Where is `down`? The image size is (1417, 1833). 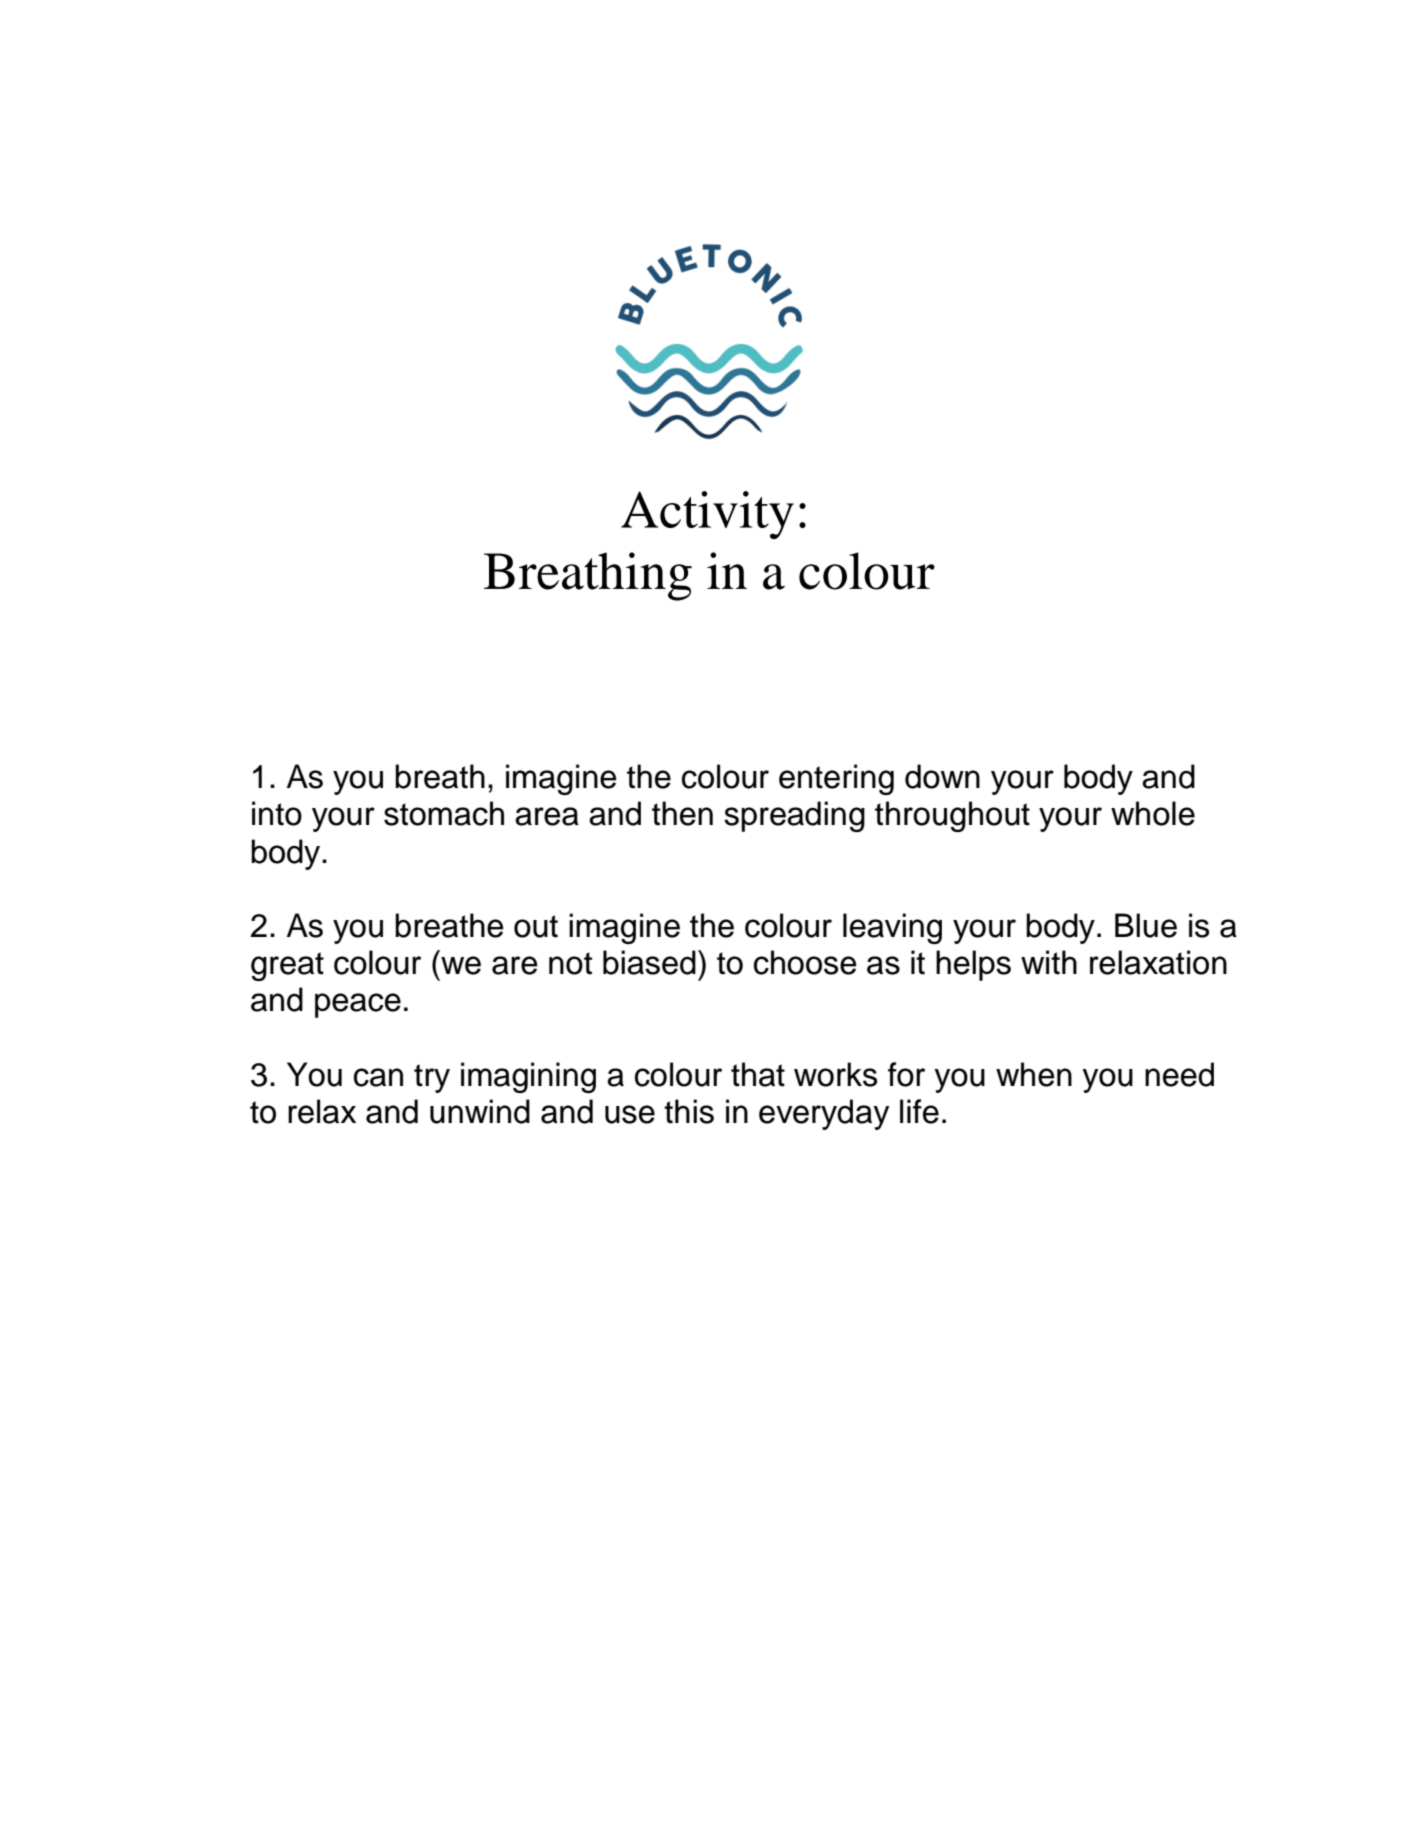
down is located at coordinates (942, 776).
